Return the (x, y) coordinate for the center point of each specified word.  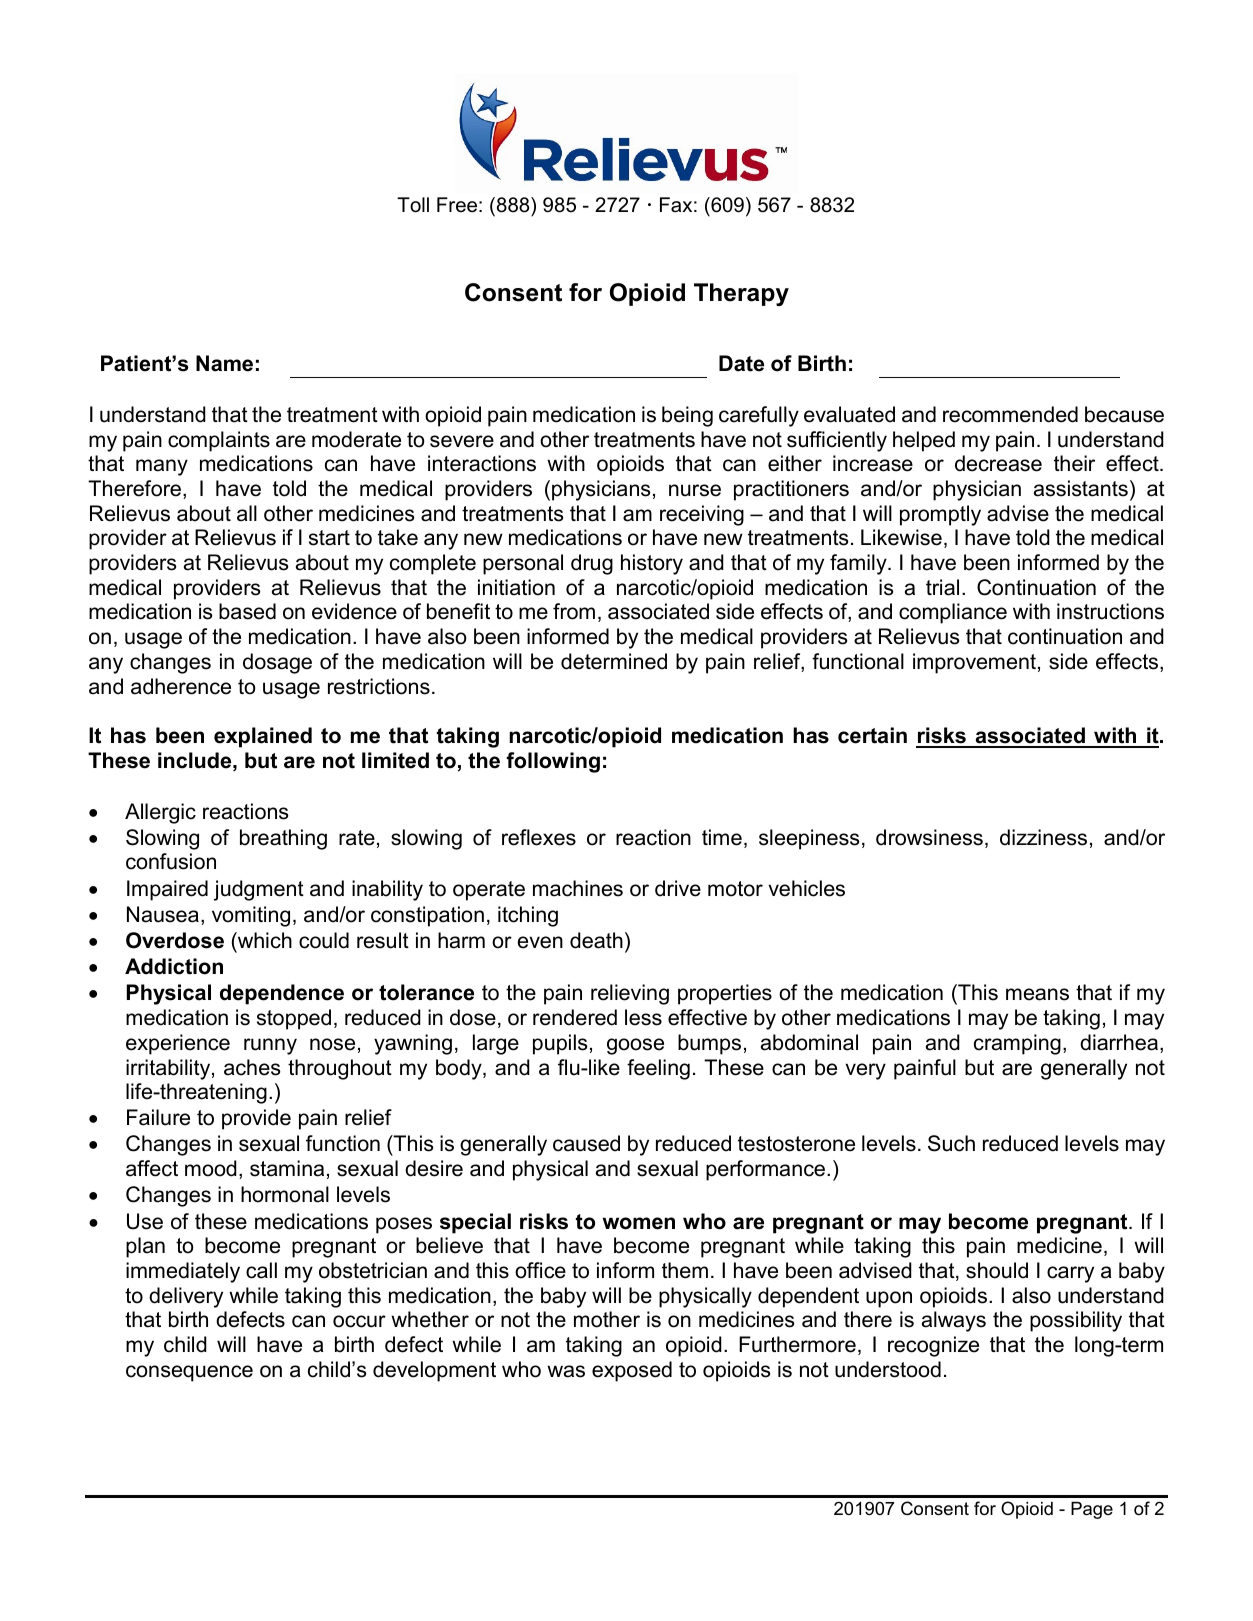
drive (678, 888)
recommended (1010, 414)
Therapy (741, 294)
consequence (189, 1373)
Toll (413, 205)
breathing (283, 839)
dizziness (1043, 837)
